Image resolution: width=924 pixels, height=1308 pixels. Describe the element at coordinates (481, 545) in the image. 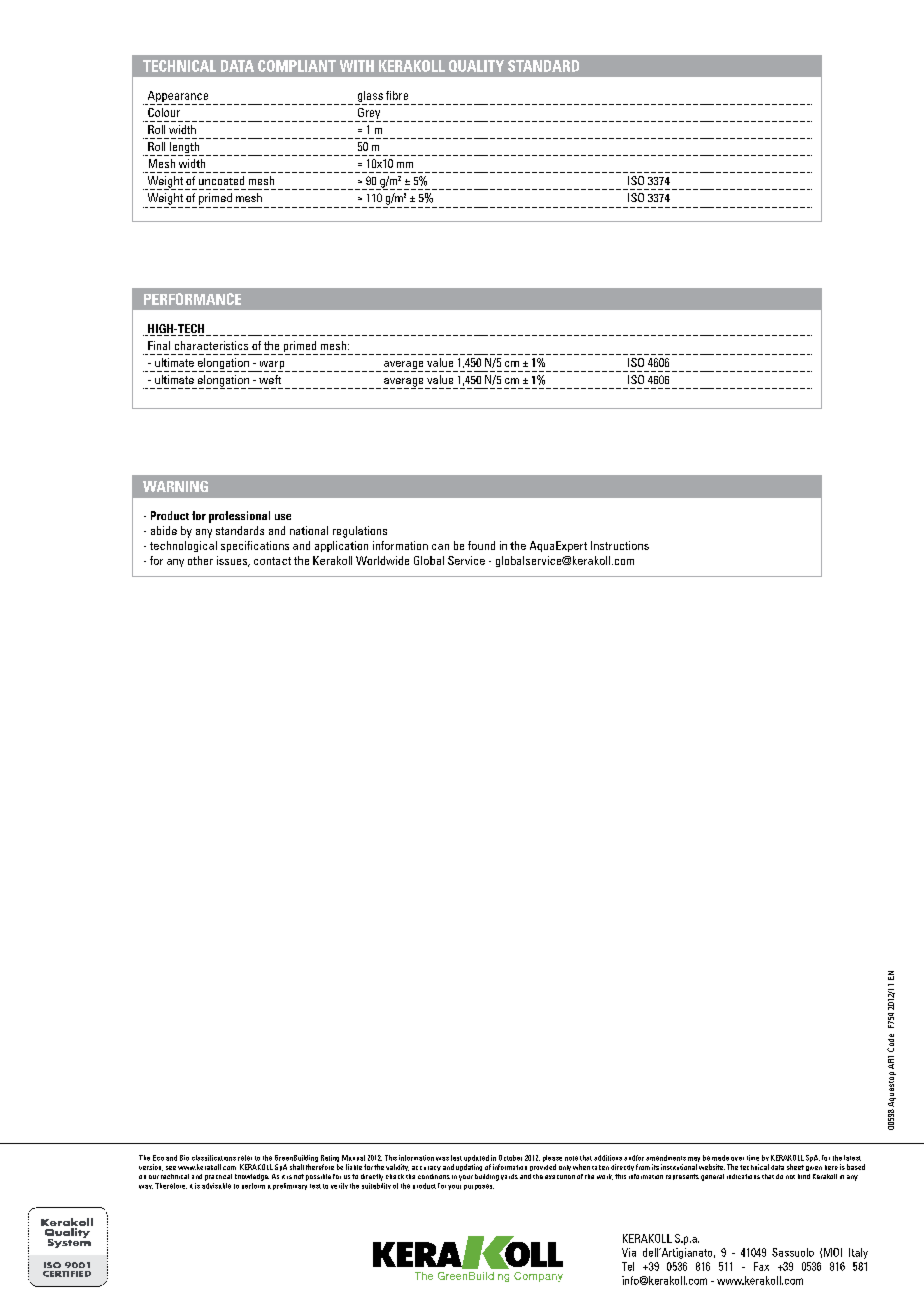

I see `found` at that location.
